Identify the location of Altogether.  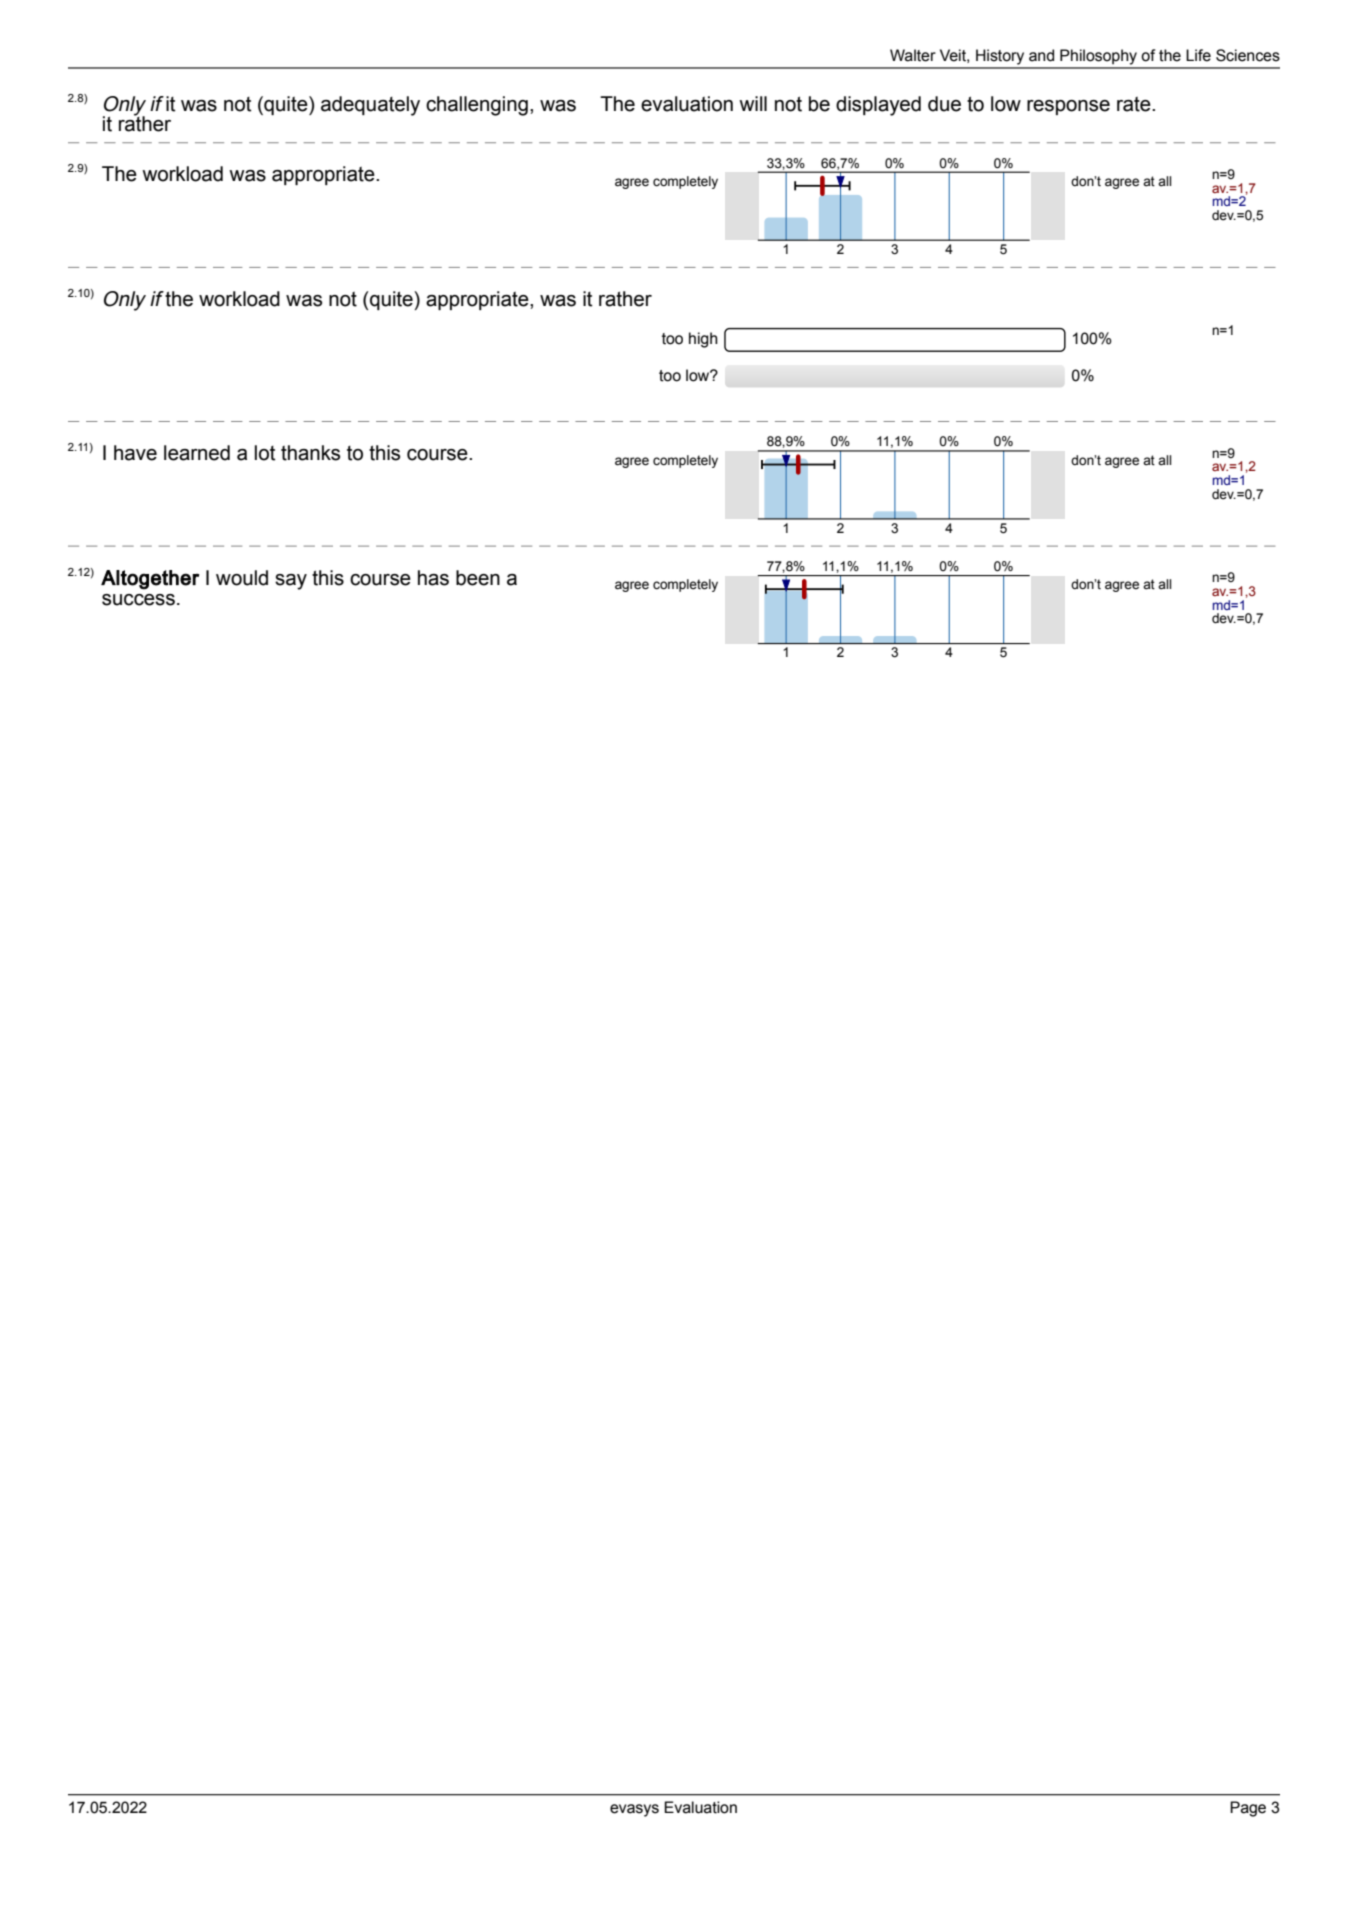
(150, 580).
